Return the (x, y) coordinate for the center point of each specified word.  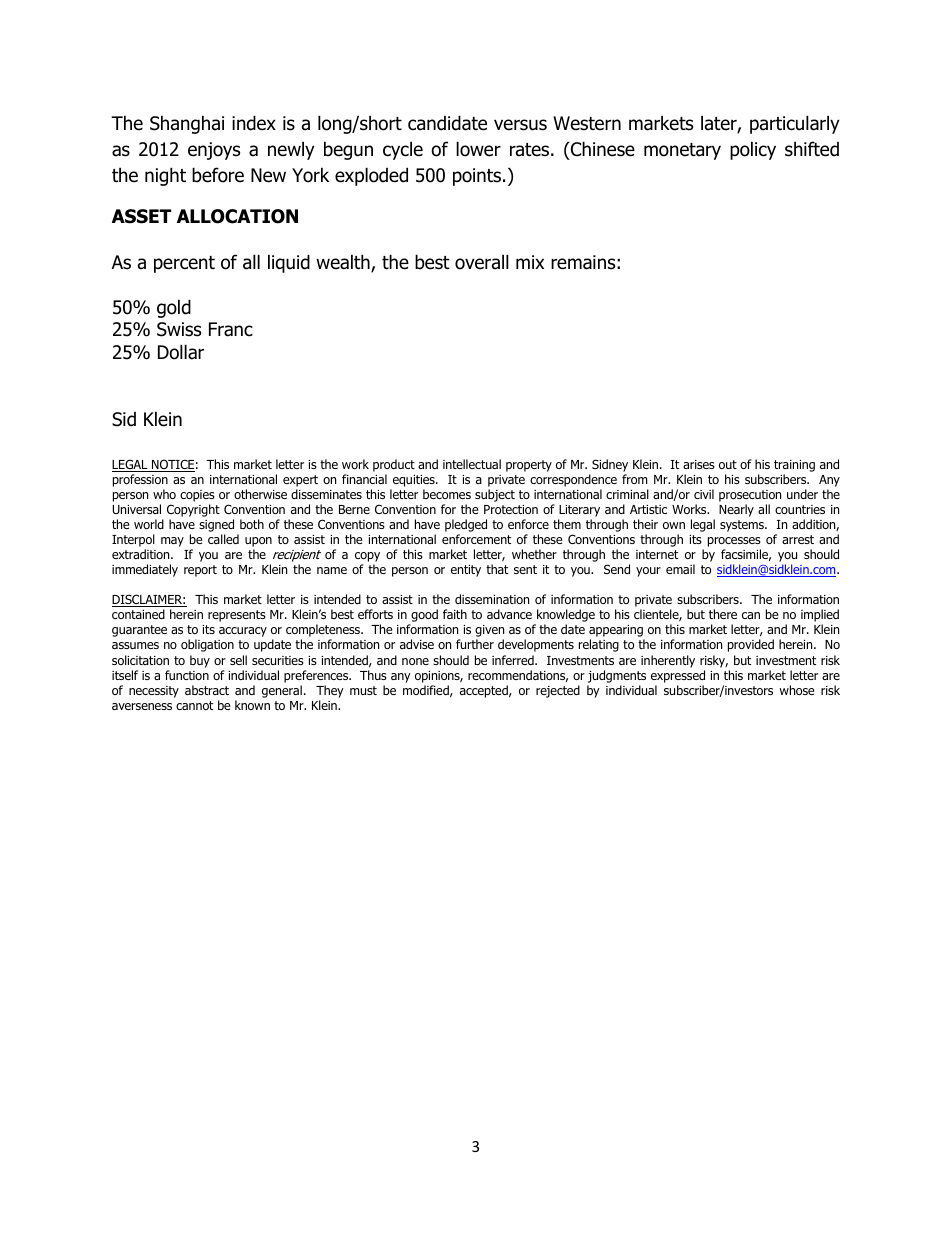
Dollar (181, 352)
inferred (514, 660)
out (728, 464)
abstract (207, 690)
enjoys (214, 151)
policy (753, 150)
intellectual (472, 464)
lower (478, 149)
